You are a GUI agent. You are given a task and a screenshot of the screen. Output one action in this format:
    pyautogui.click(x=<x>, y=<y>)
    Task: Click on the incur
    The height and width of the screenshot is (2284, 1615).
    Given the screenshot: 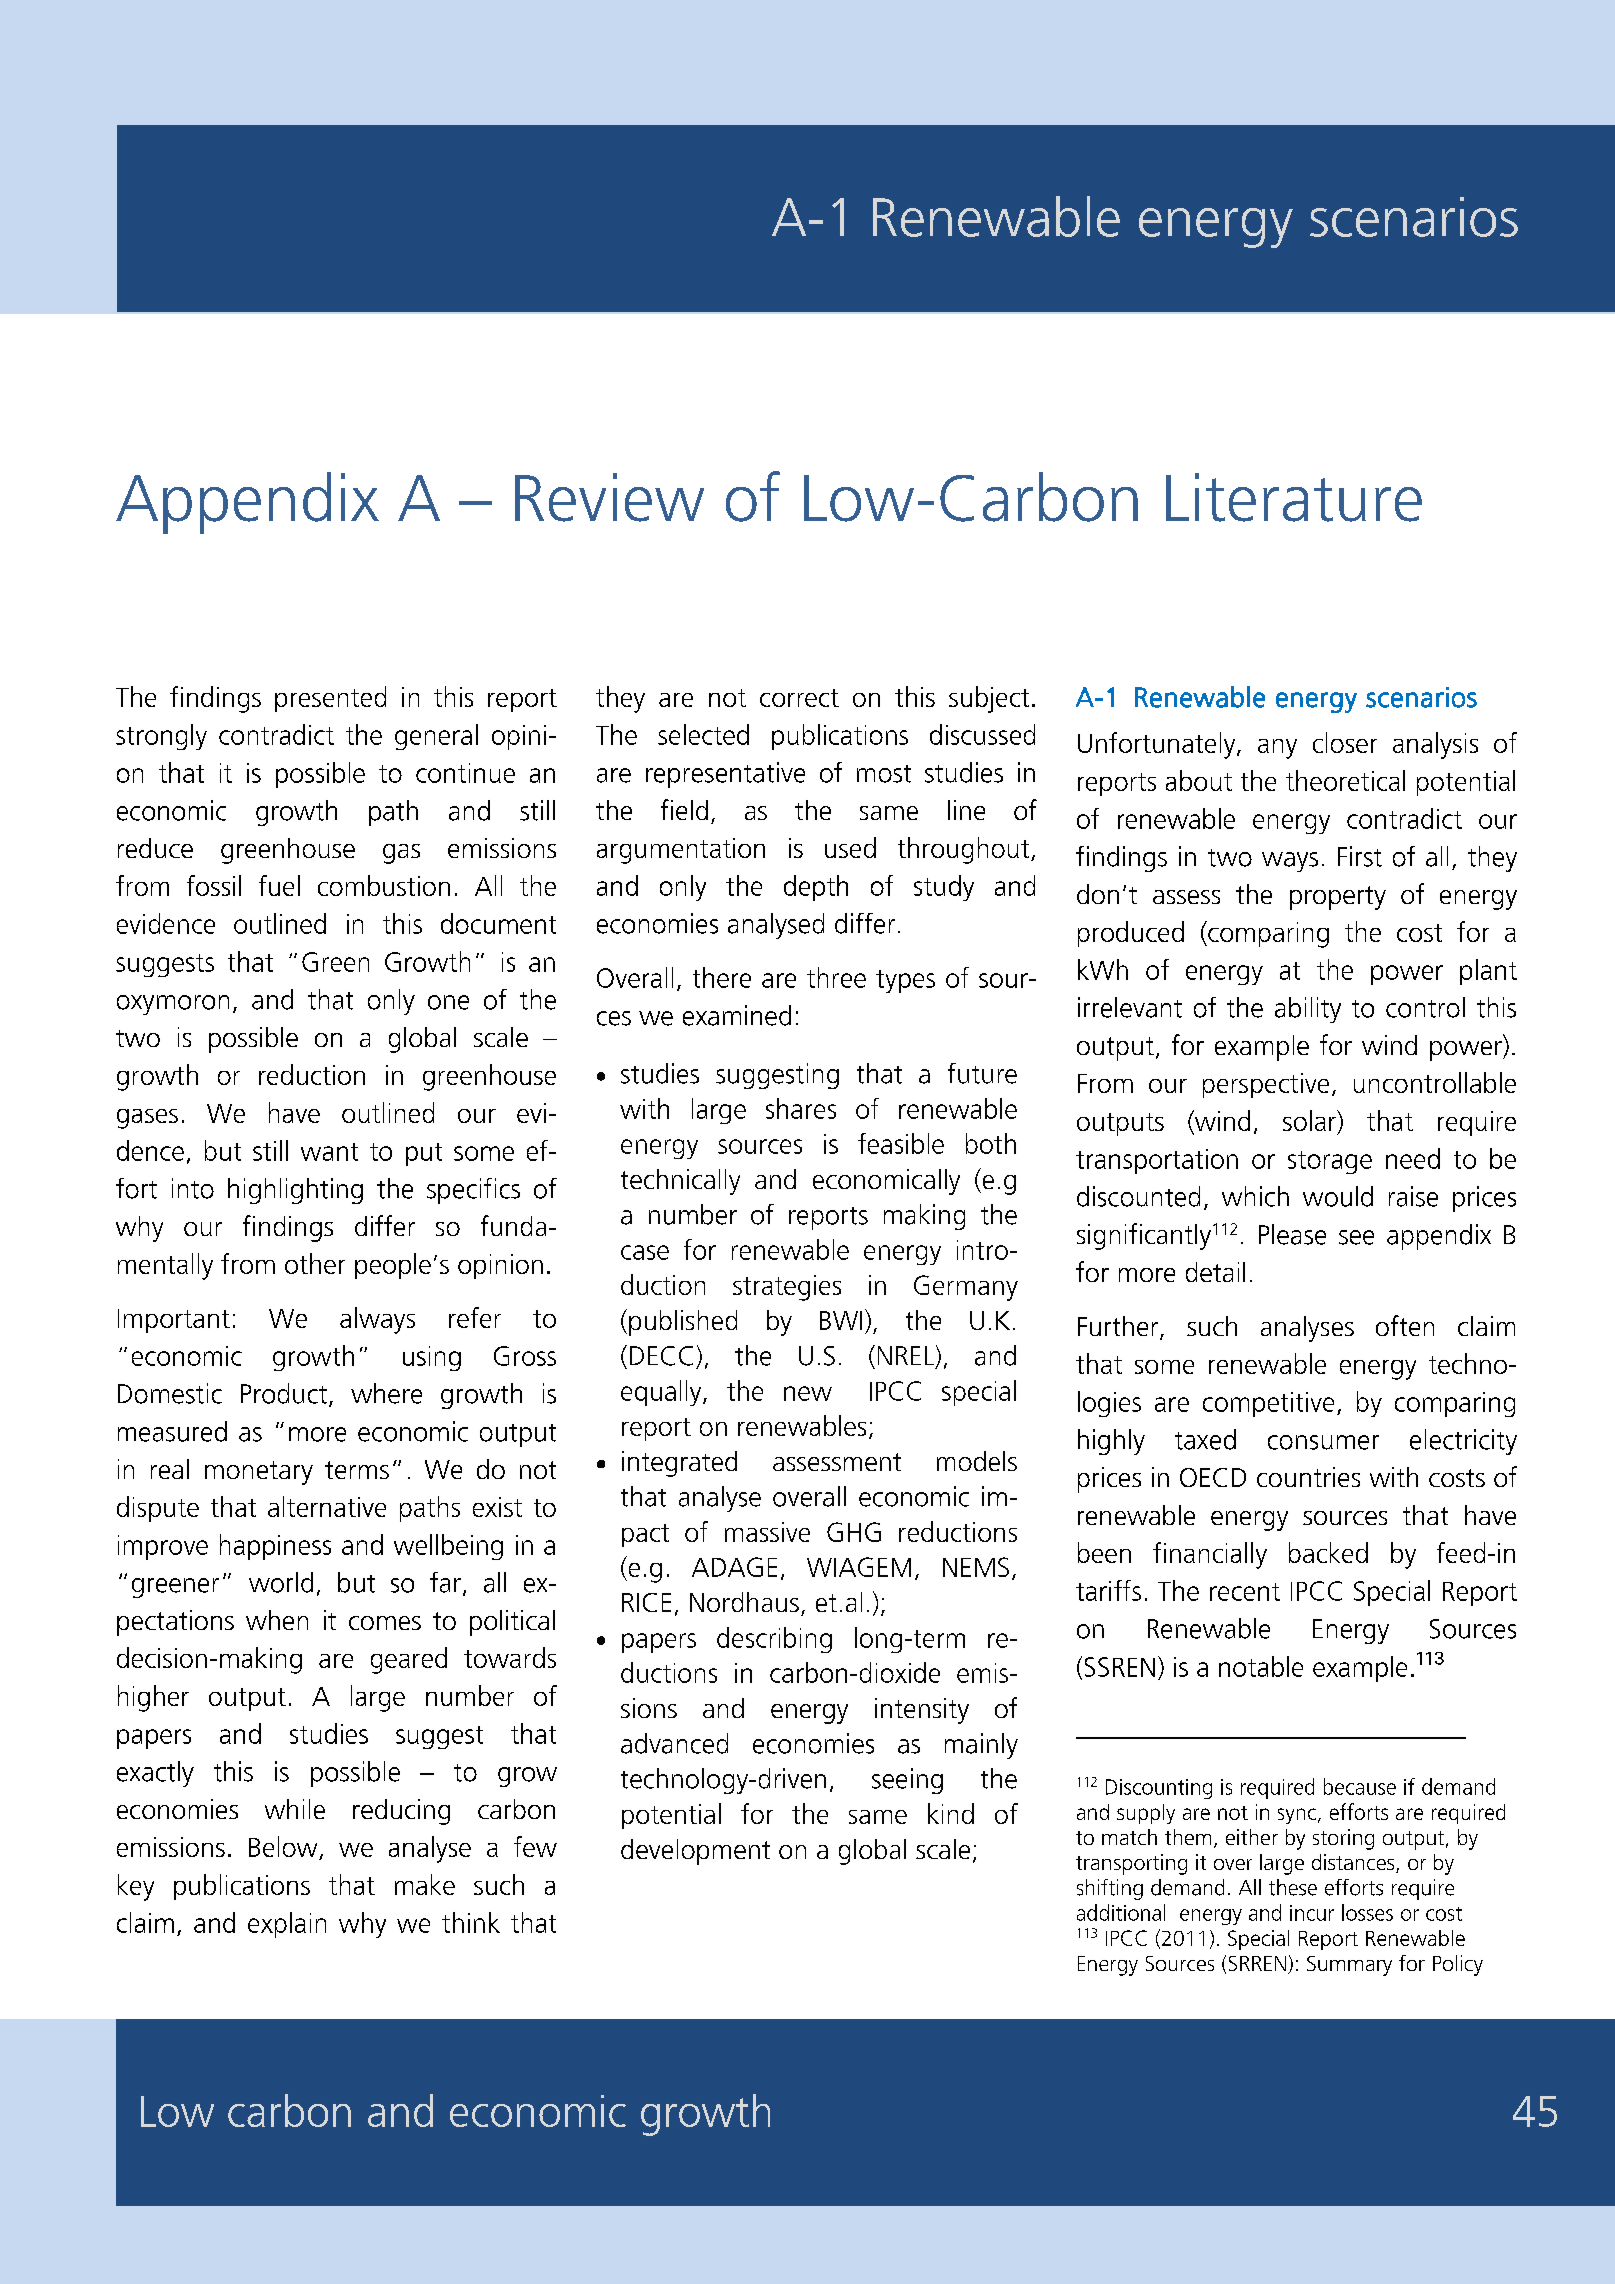 What is the action you would take?
    pyautogui.click(x=1312, y=1913)
